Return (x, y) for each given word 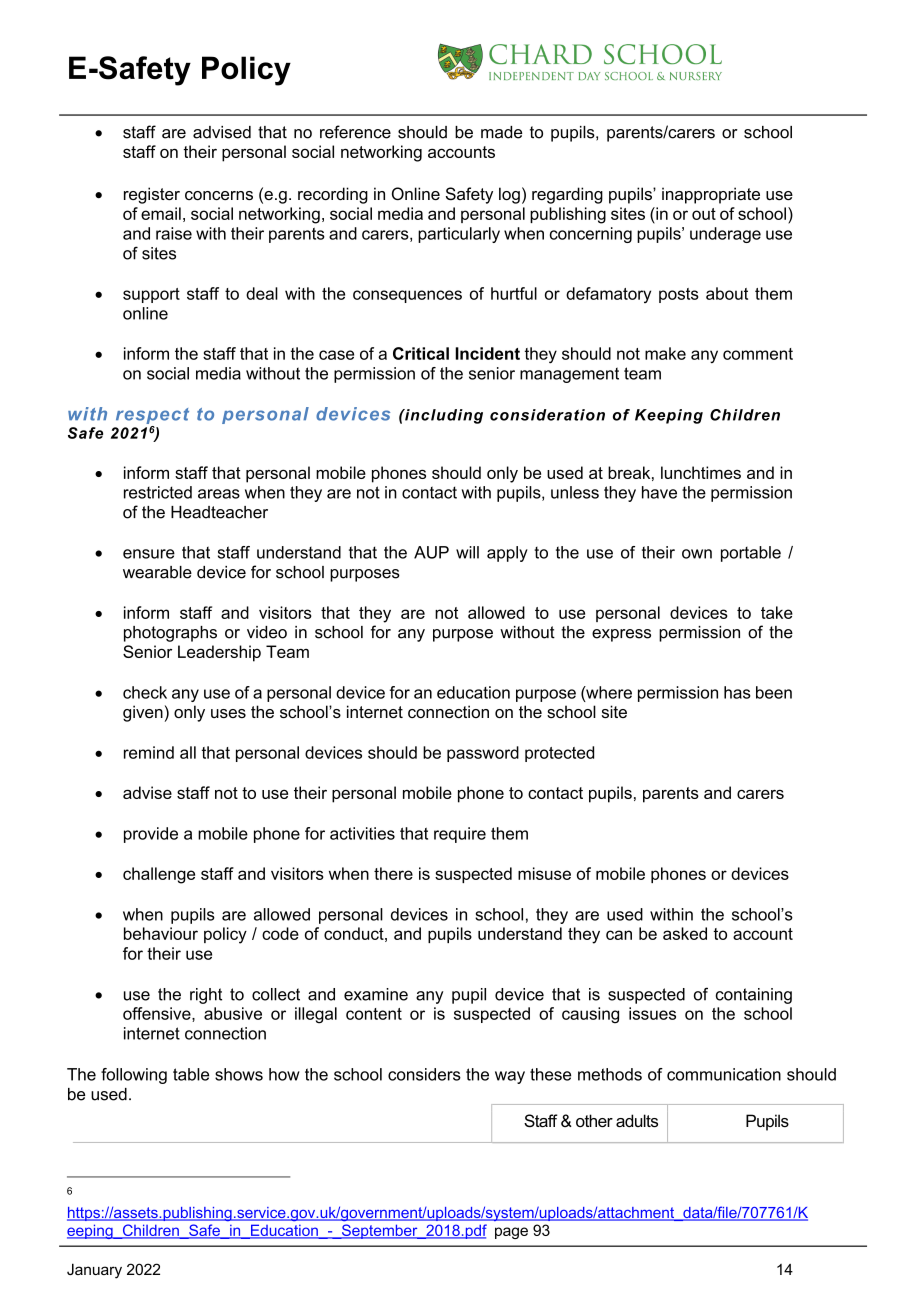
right (206, 996)
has (737, 692)
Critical (421, 353)
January (94, 1271)
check (145, 692)
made (501, 132)
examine (376, 994)
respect (152, 417)
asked (685, 933)
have (659, 492)
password (483, 754)
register (152, 195)
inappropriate (711, 195)
